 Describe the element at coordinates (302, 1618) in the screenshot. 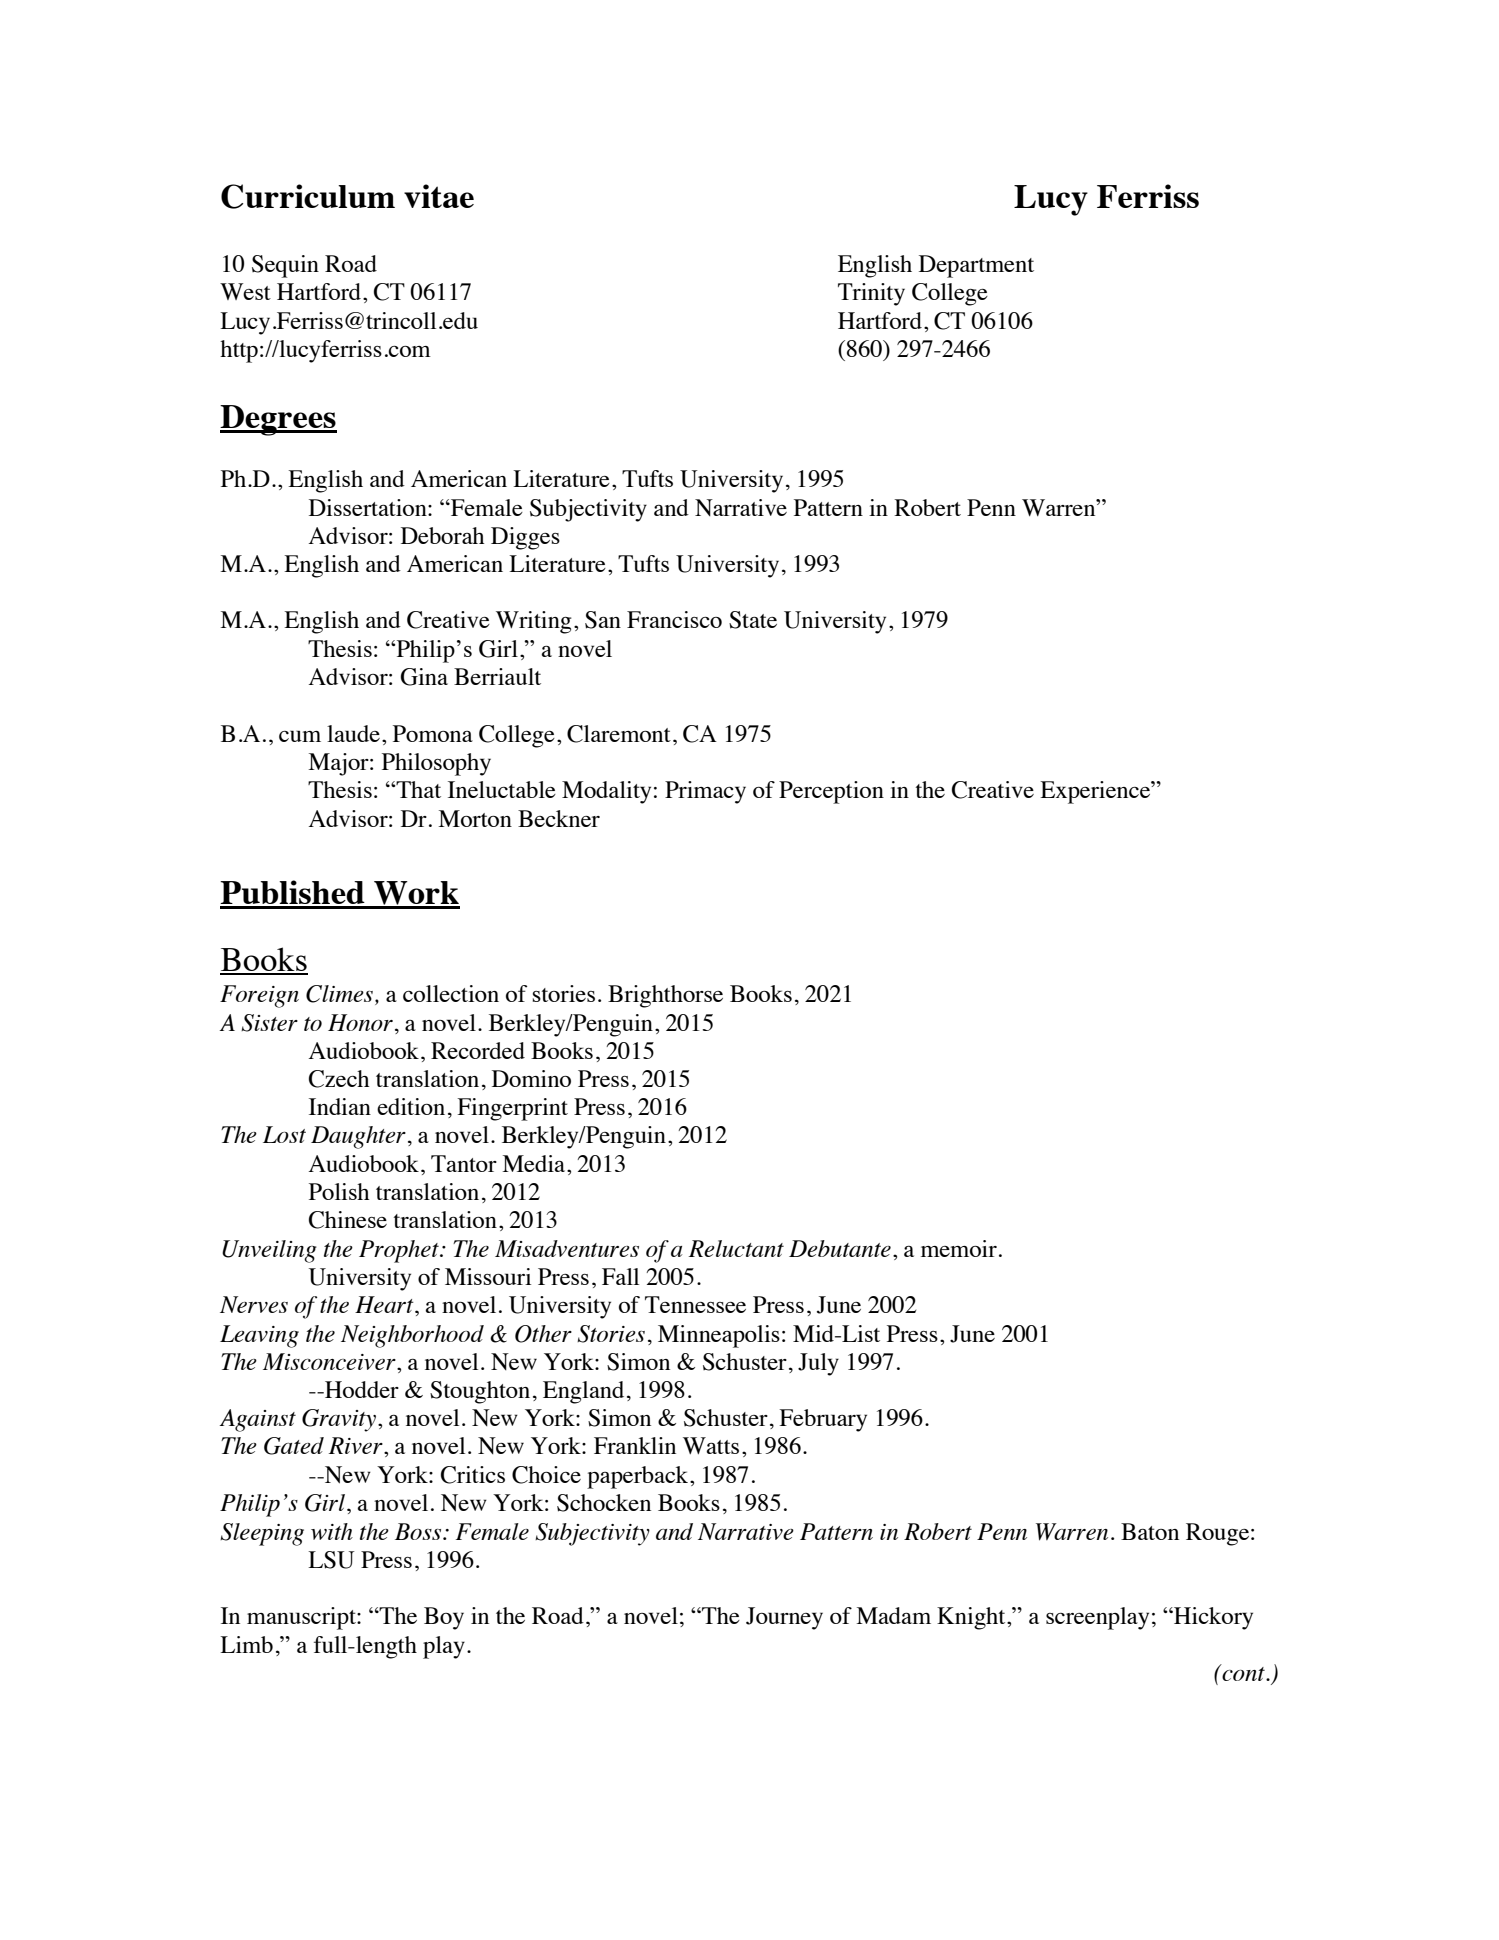

I see `manuscript` at that location.
